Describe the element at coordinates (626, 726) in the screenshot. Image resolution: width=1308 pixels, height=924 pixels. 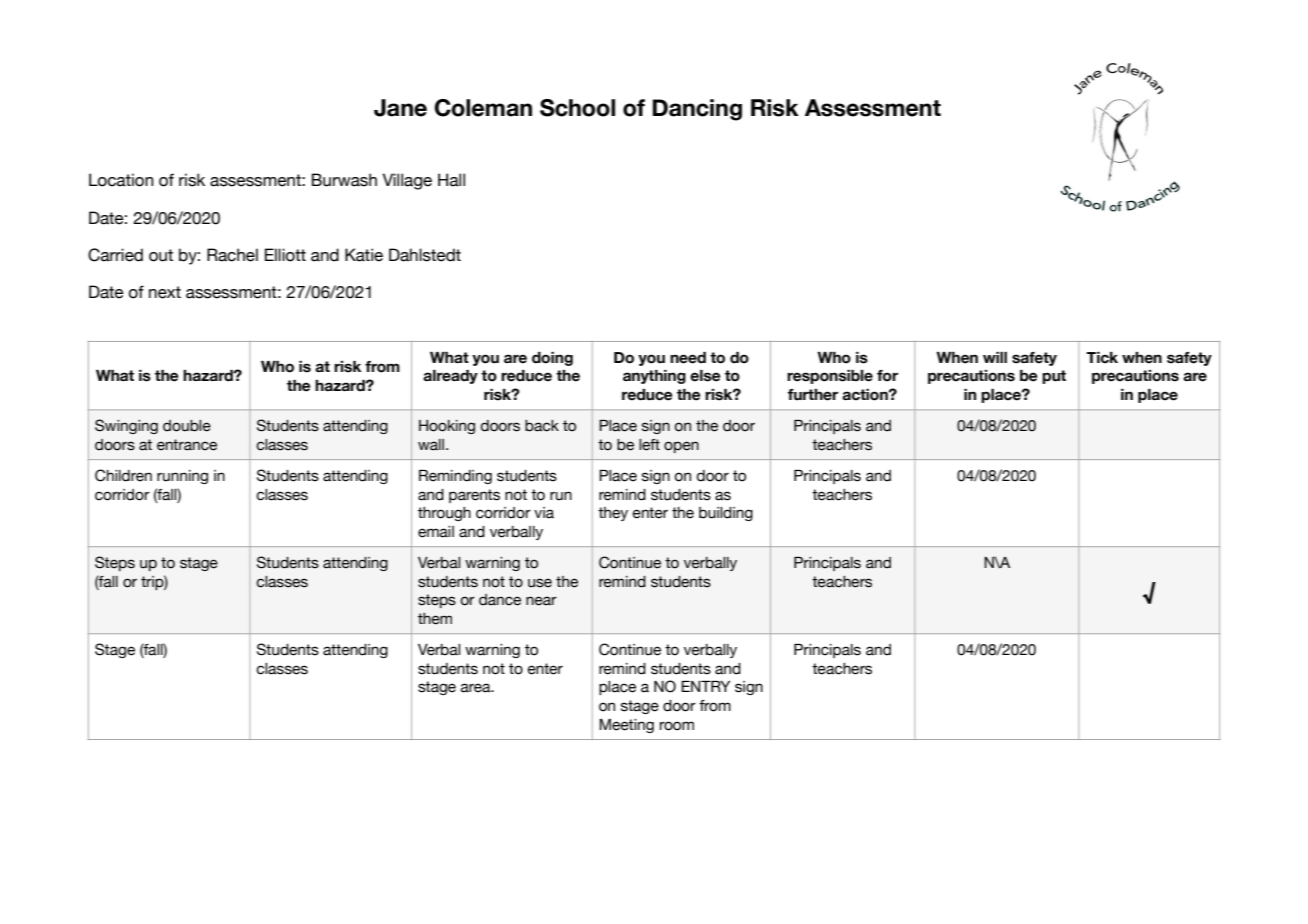
I see `Meeting` at that location.
